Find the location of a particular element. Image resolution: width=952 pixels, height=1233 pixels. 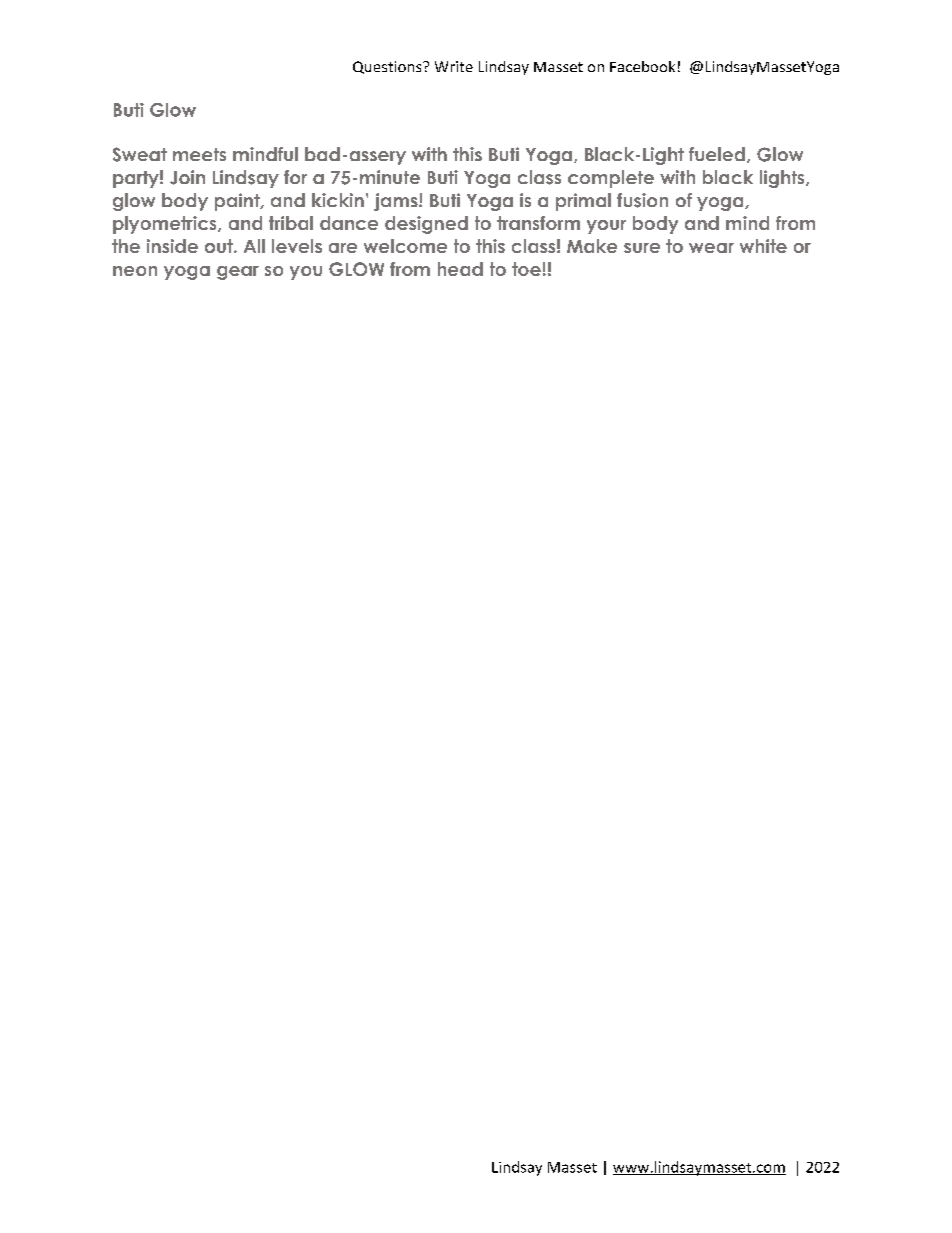

Facebook is located at coordinates (642, 66).
